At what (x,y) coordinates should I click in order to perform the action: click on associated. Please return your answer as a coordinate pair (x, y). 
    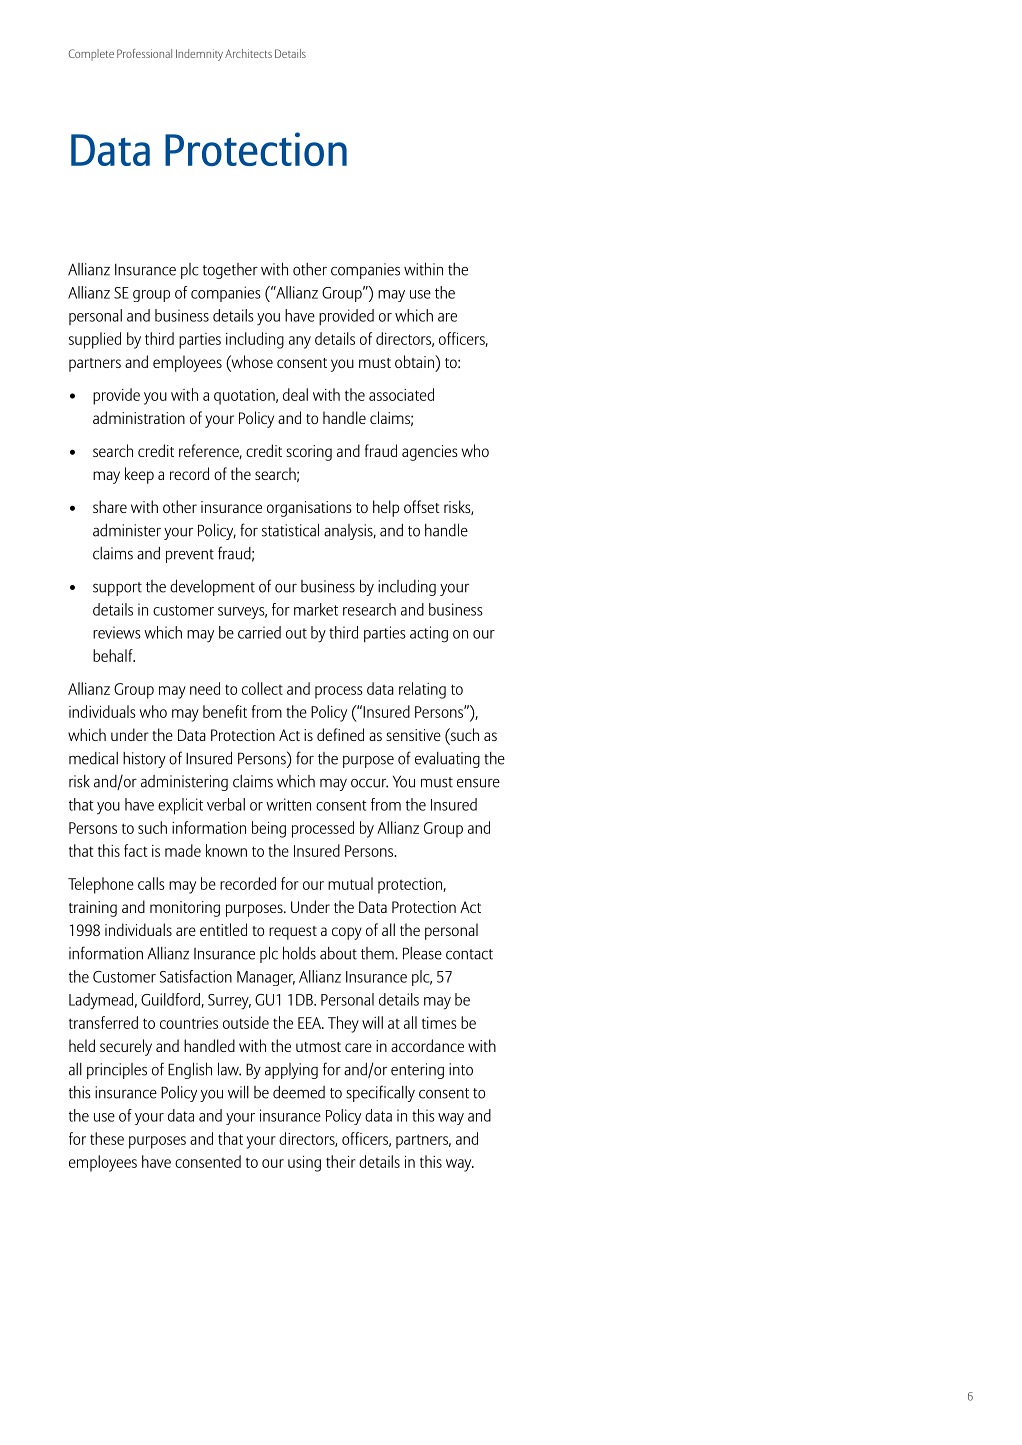
    Looking at the image, I should click on (401, 394).
